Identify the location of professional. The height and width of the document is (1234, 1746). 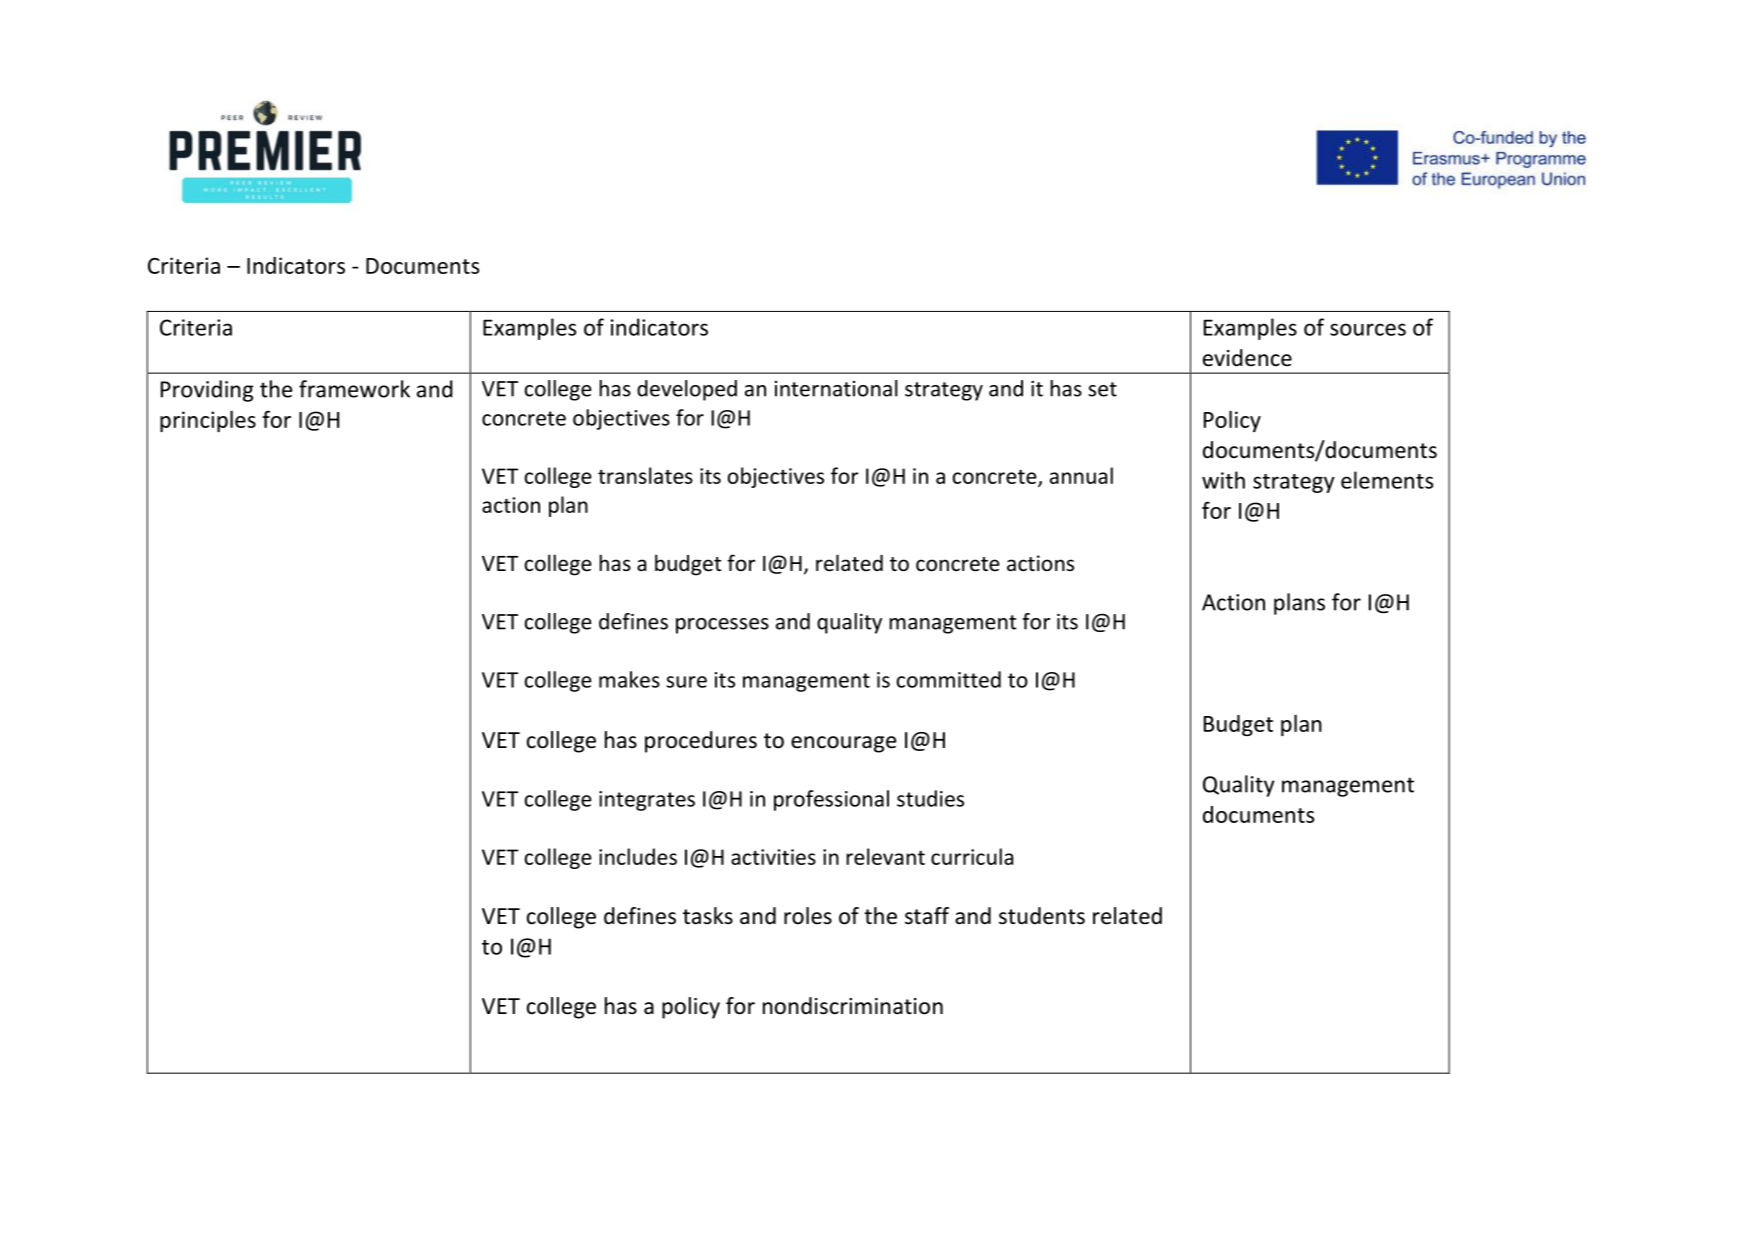
(831, 800).
